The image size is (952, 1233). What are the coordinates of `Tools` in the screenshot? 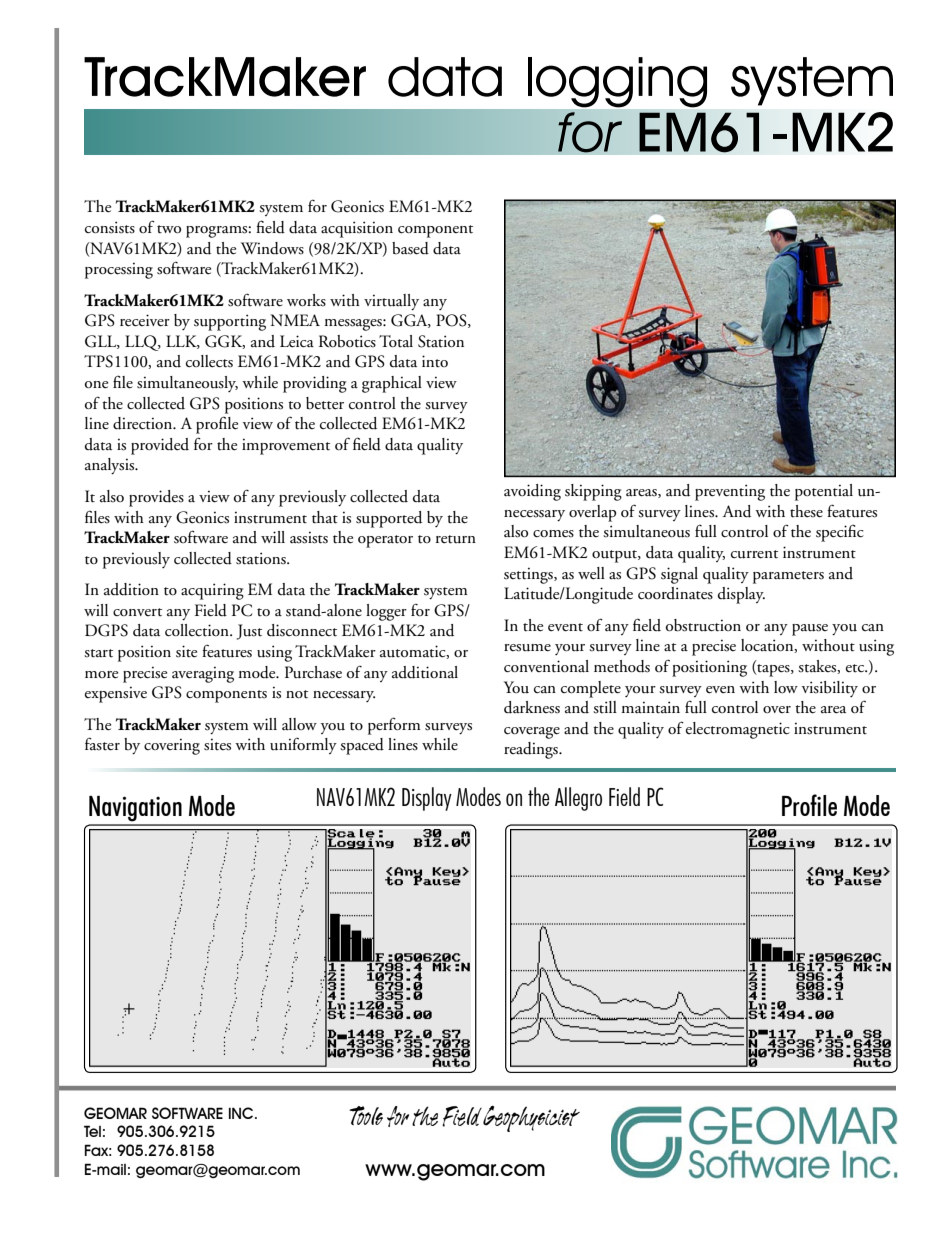 It's located at (366, 1115).
